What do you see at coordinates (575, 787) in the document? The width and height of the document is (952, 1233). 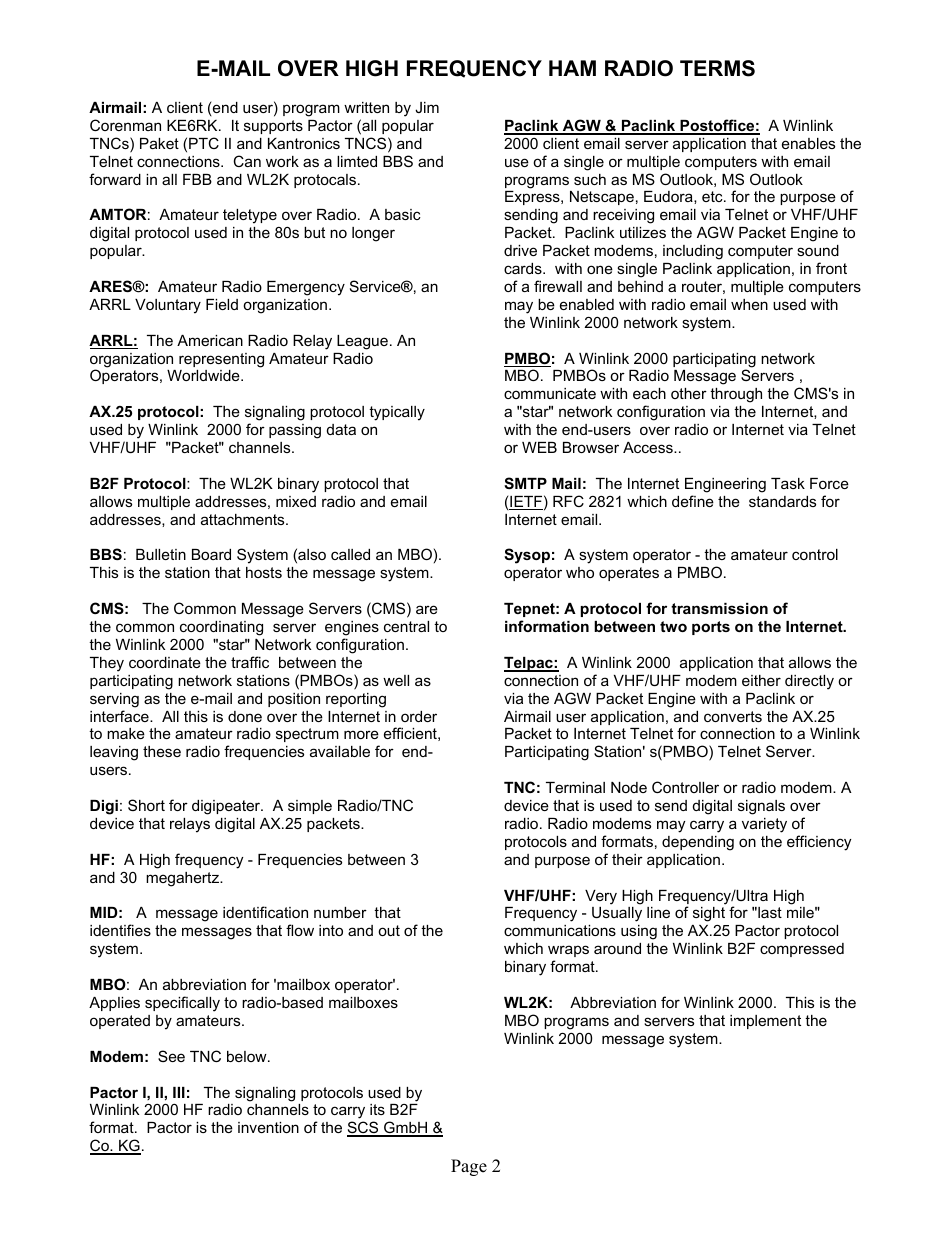 I see `Terminal` at bounding box center [575, 787].
